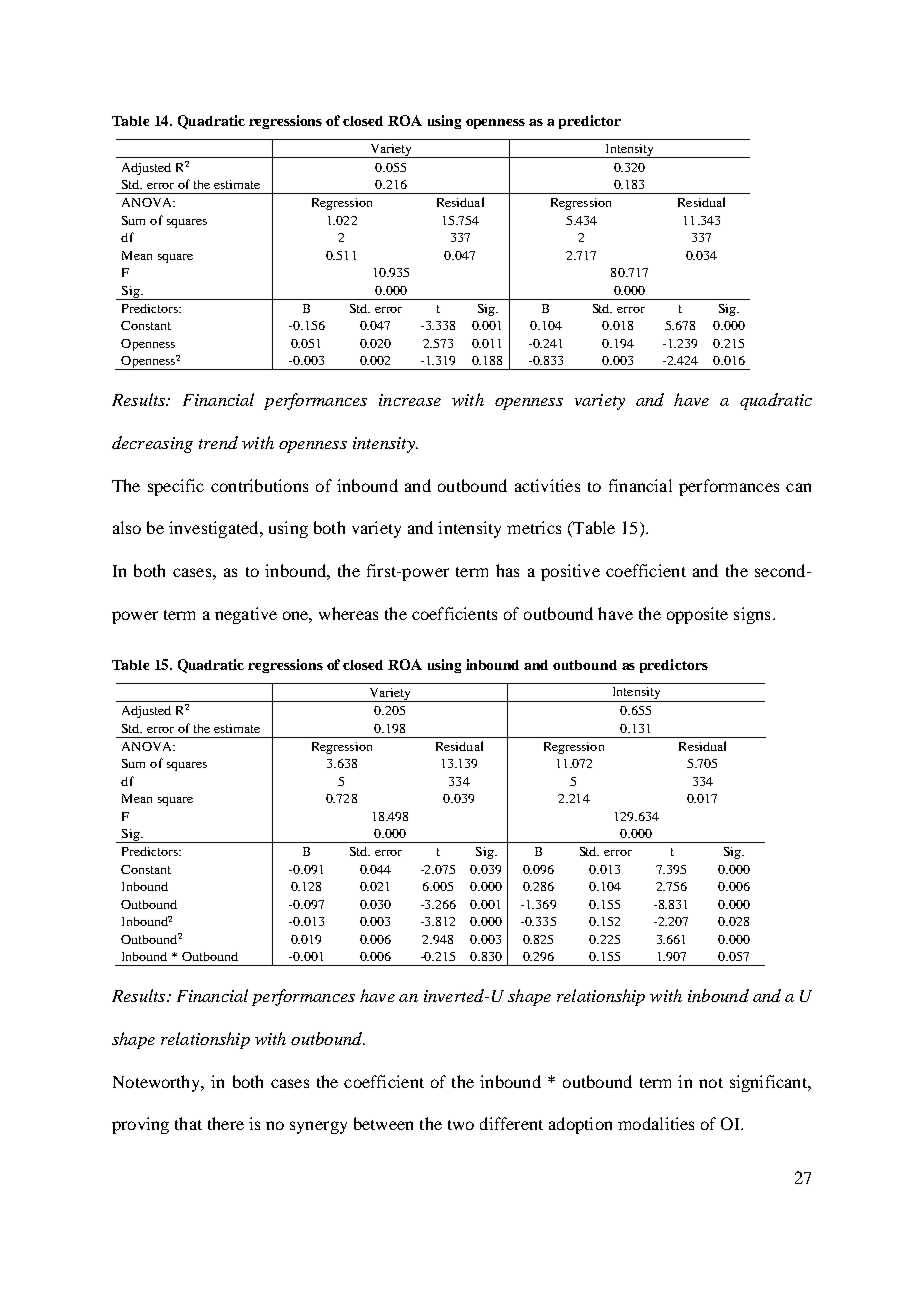 This document has height=1308, width=924. I want to click on has, so click(507, 570).
